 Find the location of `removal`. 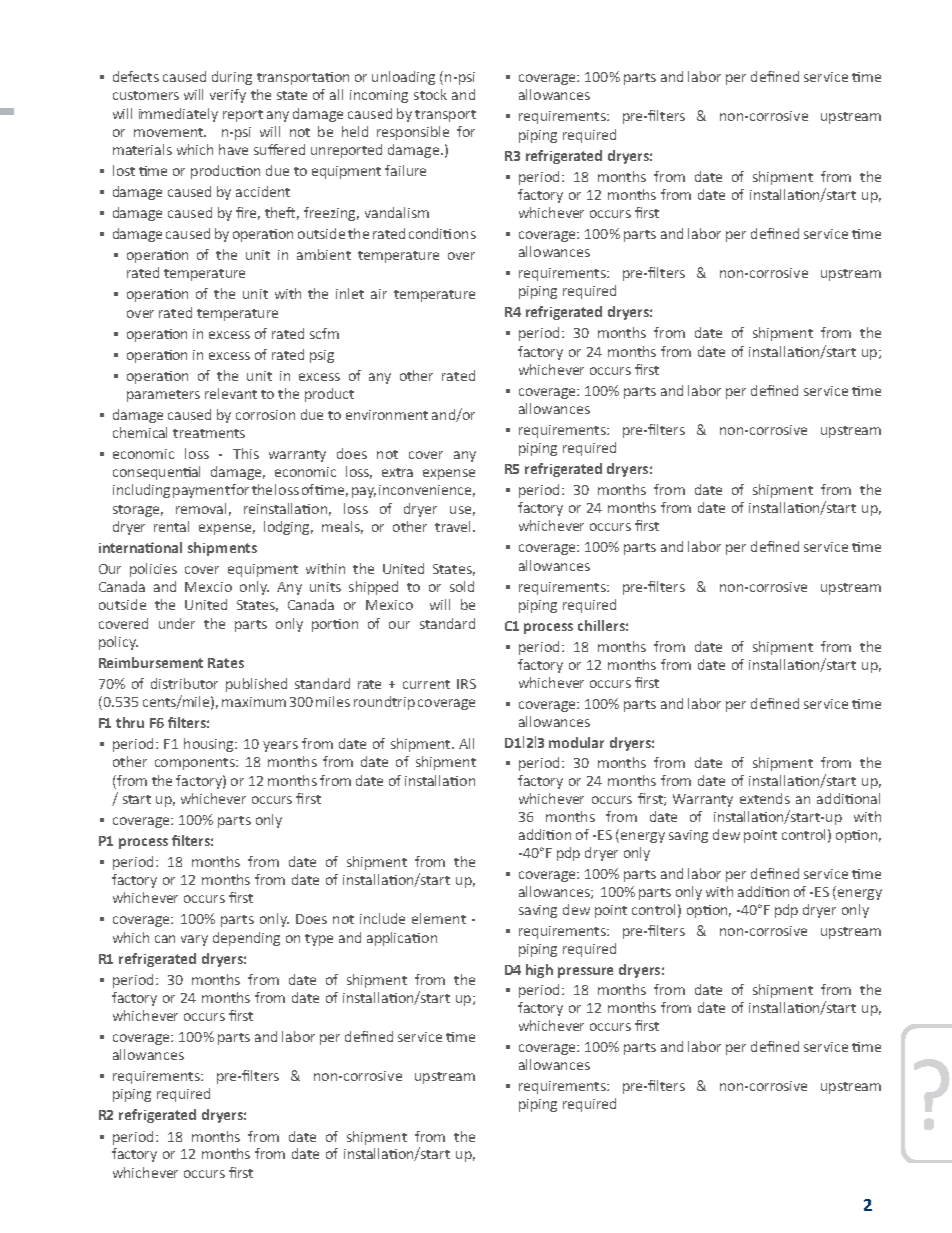

removal is located at coordinates (201, 508).
